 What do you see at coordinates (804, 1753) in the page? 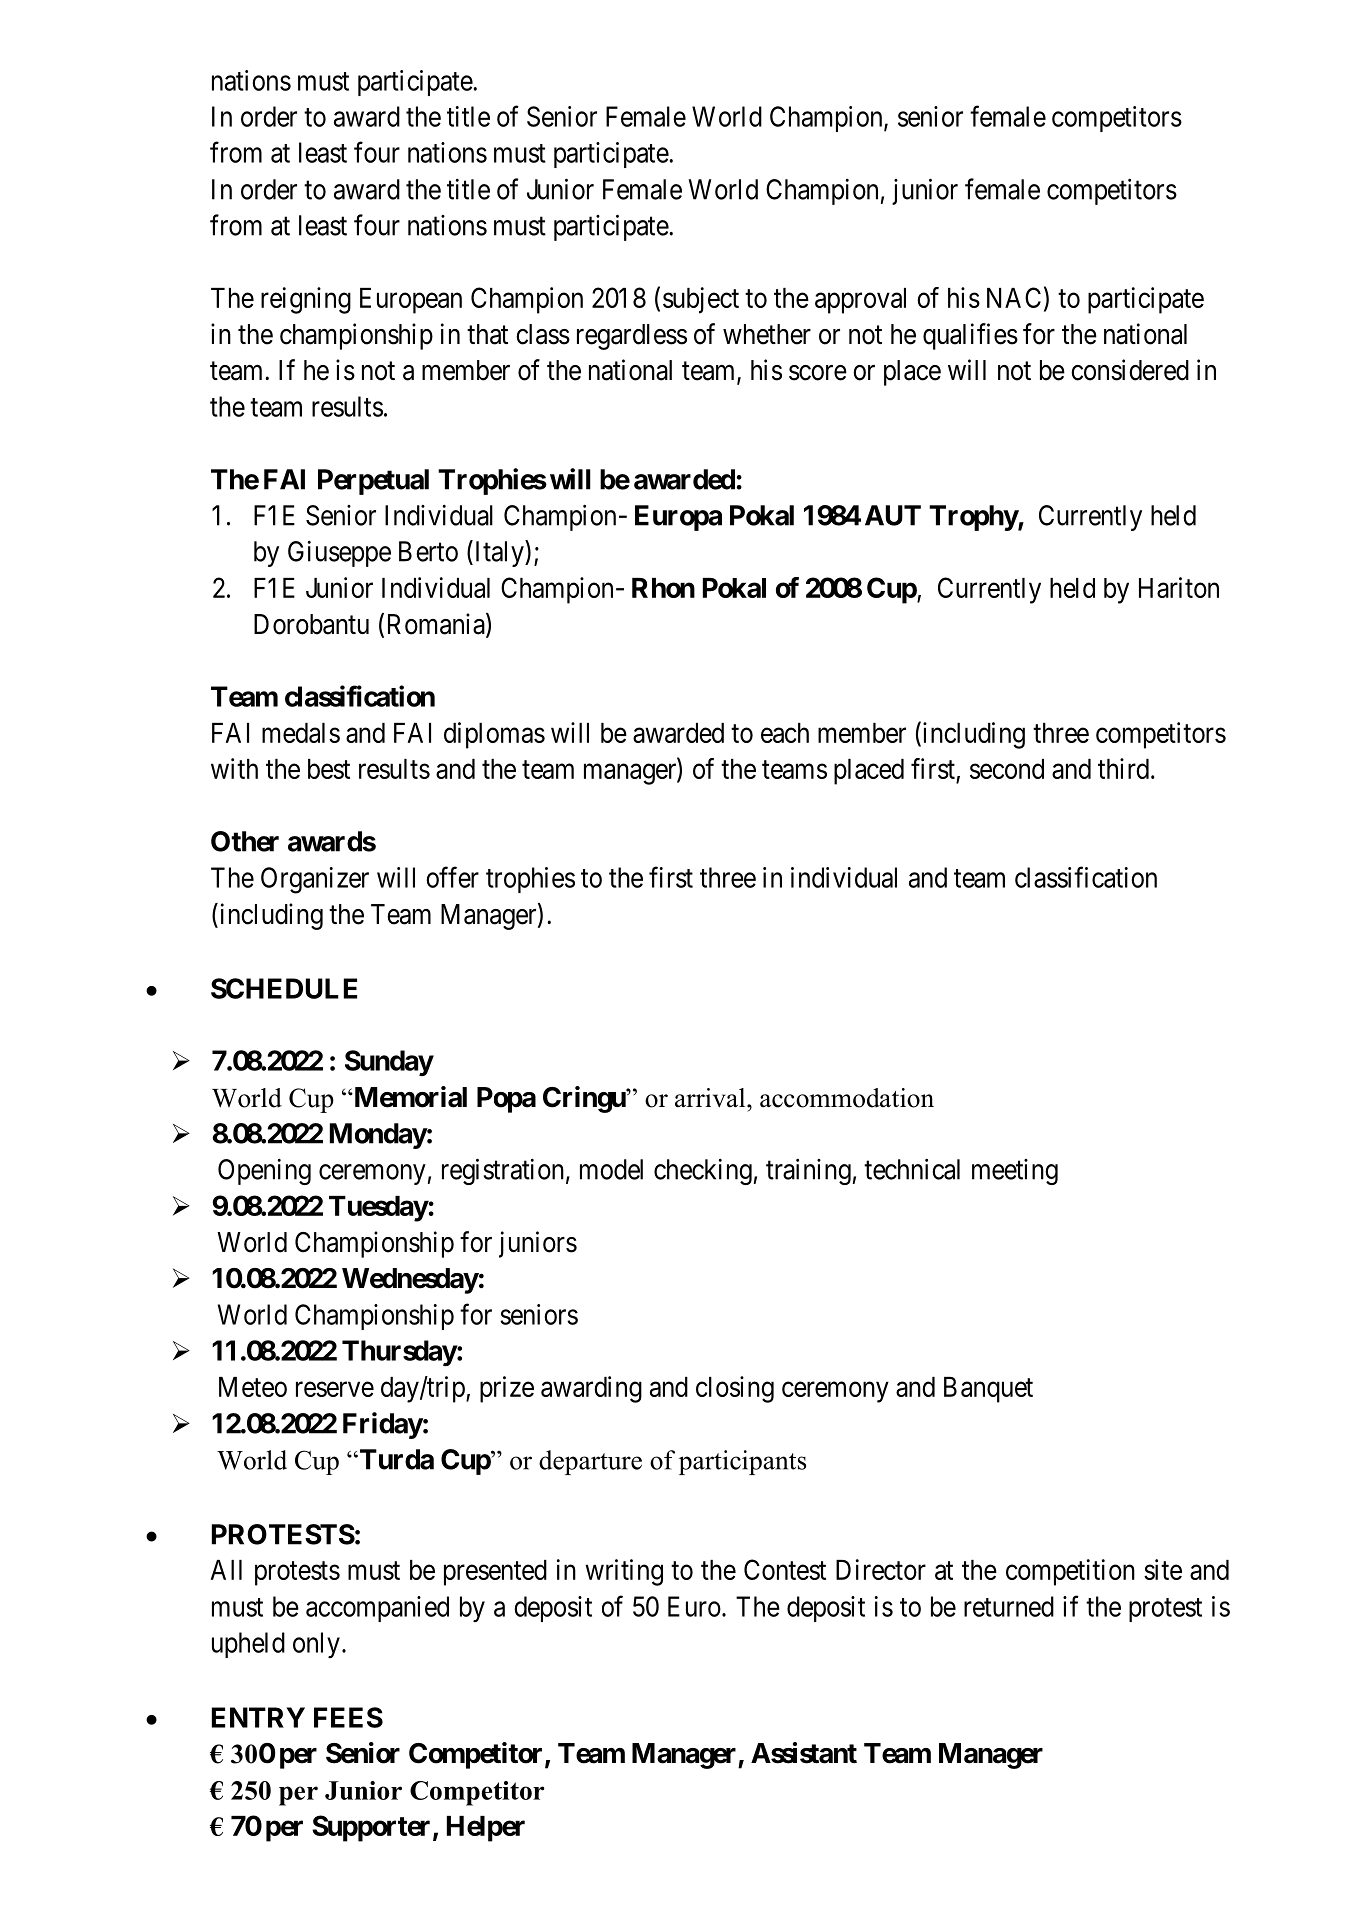
I see `Assistant` at bounding box center [804, 1753].
